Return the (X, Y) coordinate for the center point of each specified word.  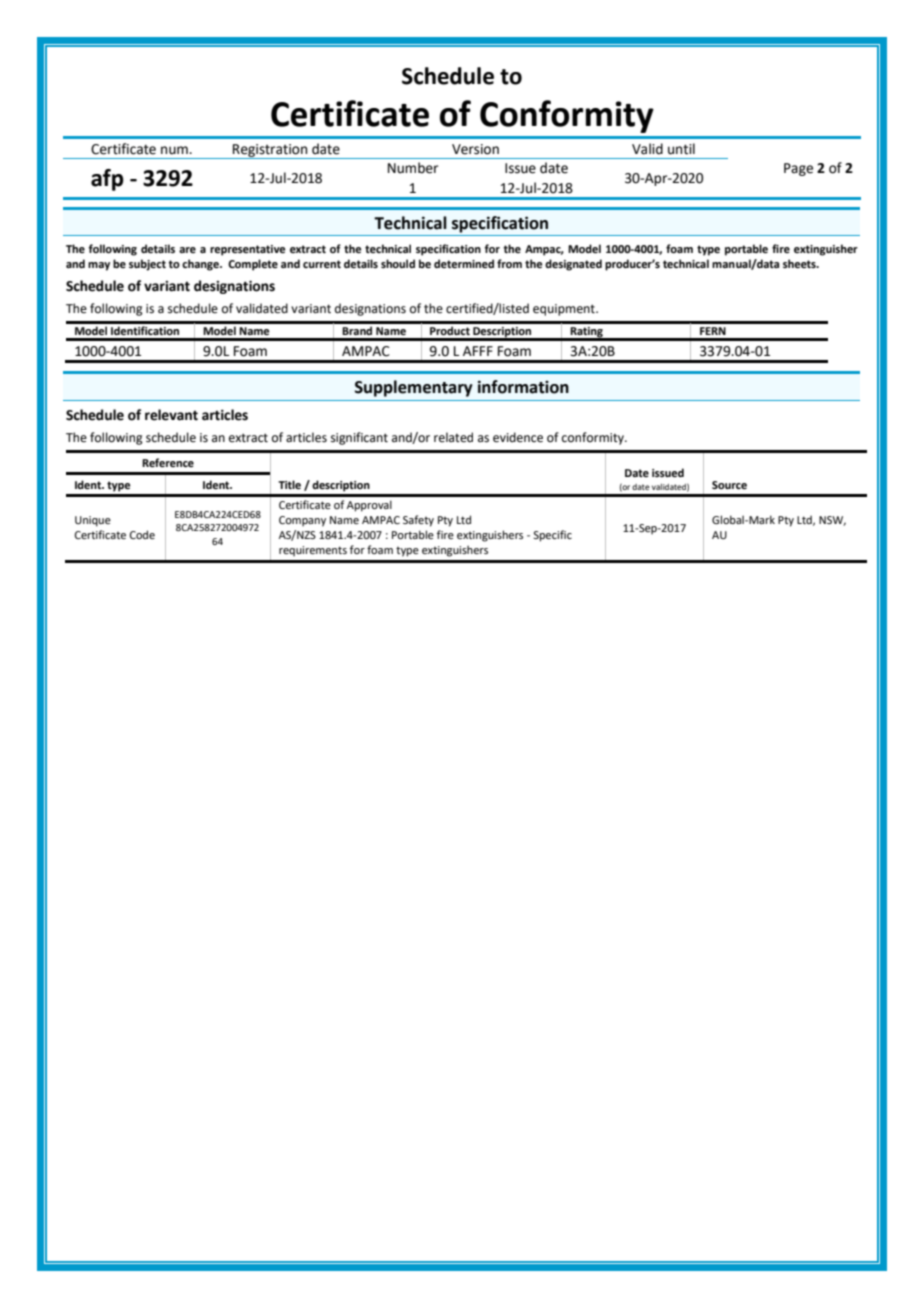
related (453, 437)
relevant (171, 415)
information (523, 387)
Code (142, 534)
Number (413, 168)
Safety (418, 521)
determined (464, 263)
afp (107, 180)
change (201, 265)
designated (573, 265)
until (681, 149)
